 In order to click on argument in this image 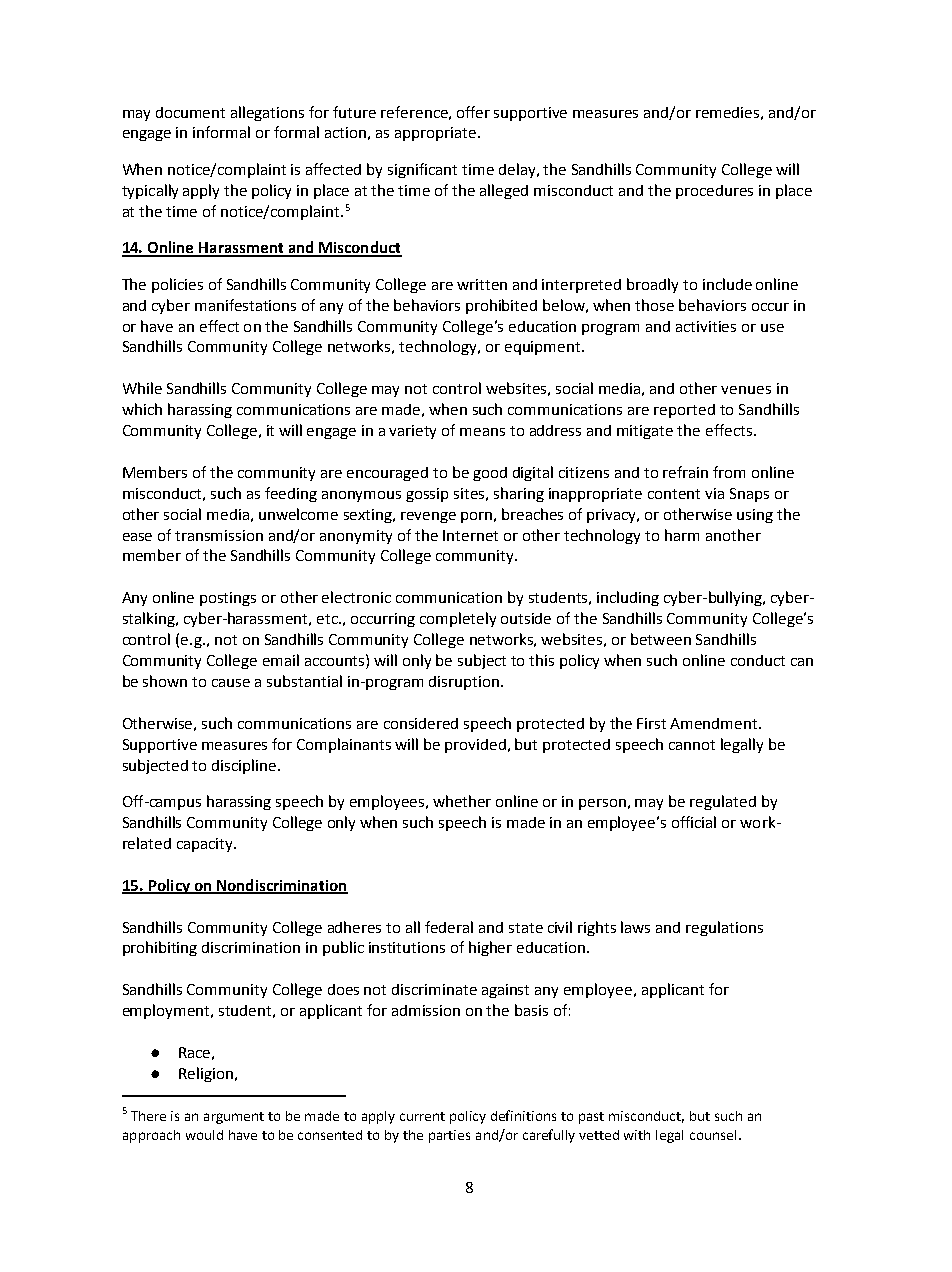, I will do `click(234, 1118)`.
